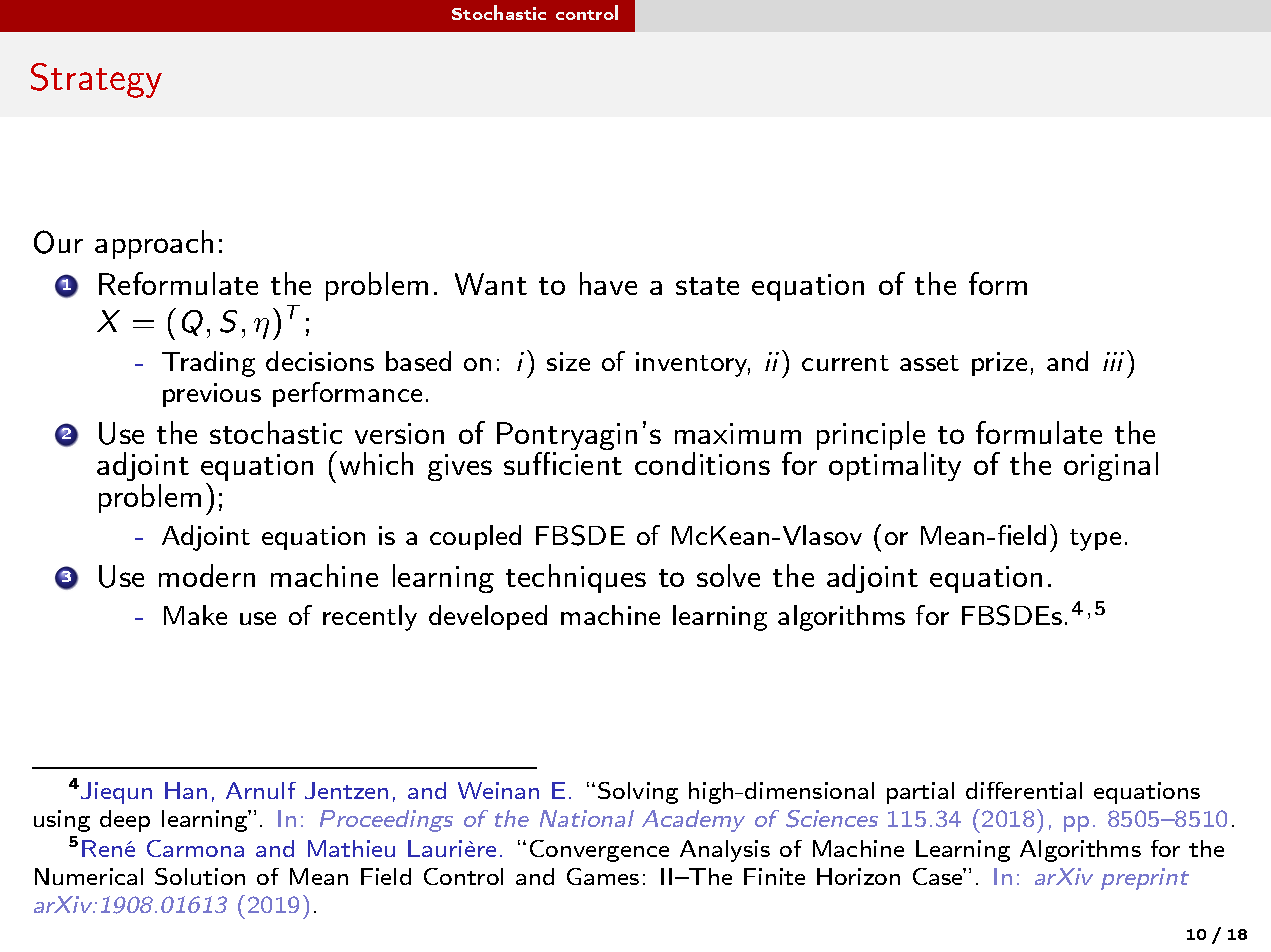 This screenshot has width=1271, height=952. What do you see at coordinates (1024, 790) in the screenshot?
I see `differential` at bounding box center [1024, 790].
